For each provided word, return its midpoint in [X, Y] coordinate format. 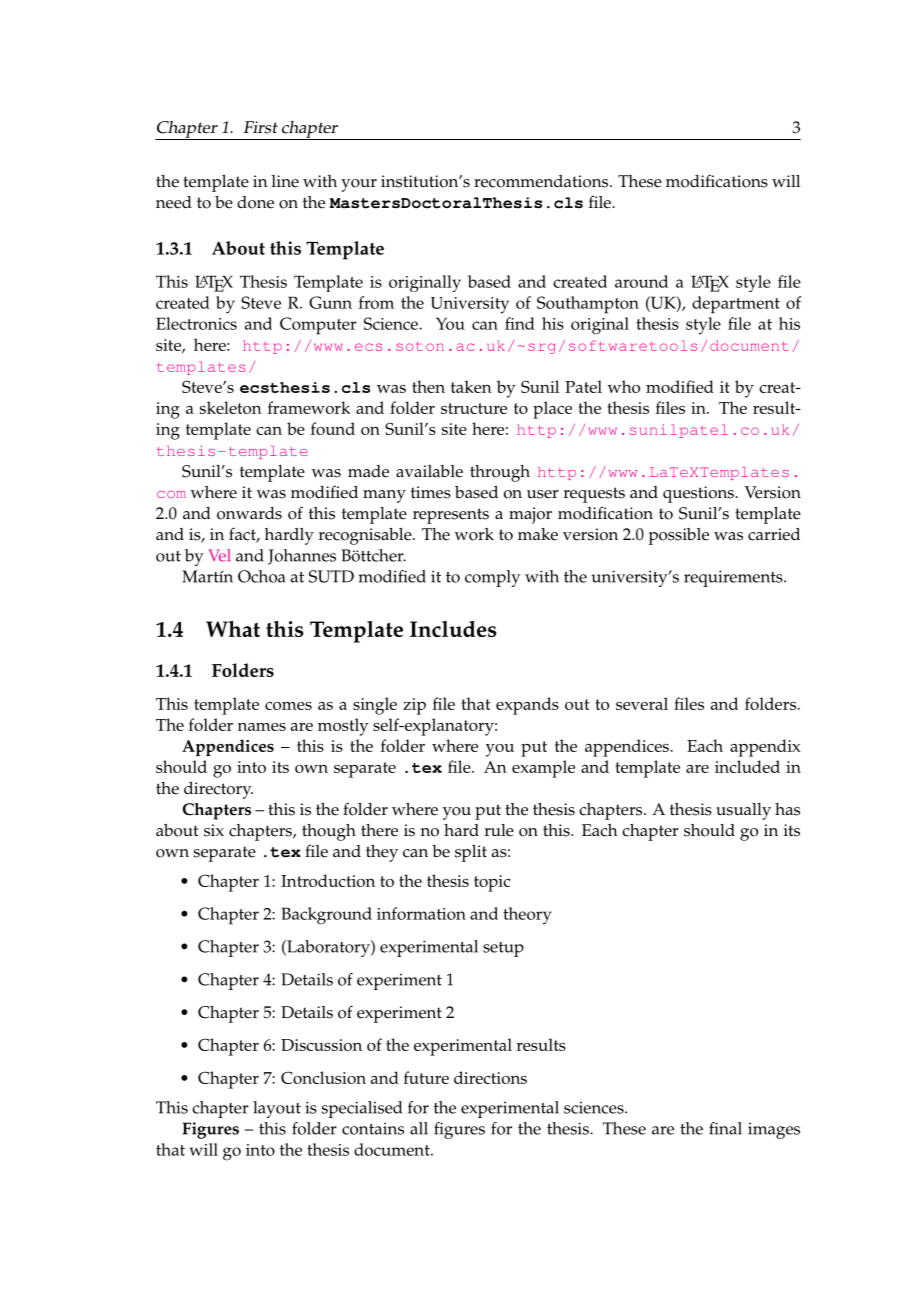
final [725, 1128]
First [260, 127]
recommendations [542, 181]
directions [490, 1077]
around [641, 281]
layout [277, 1109]
